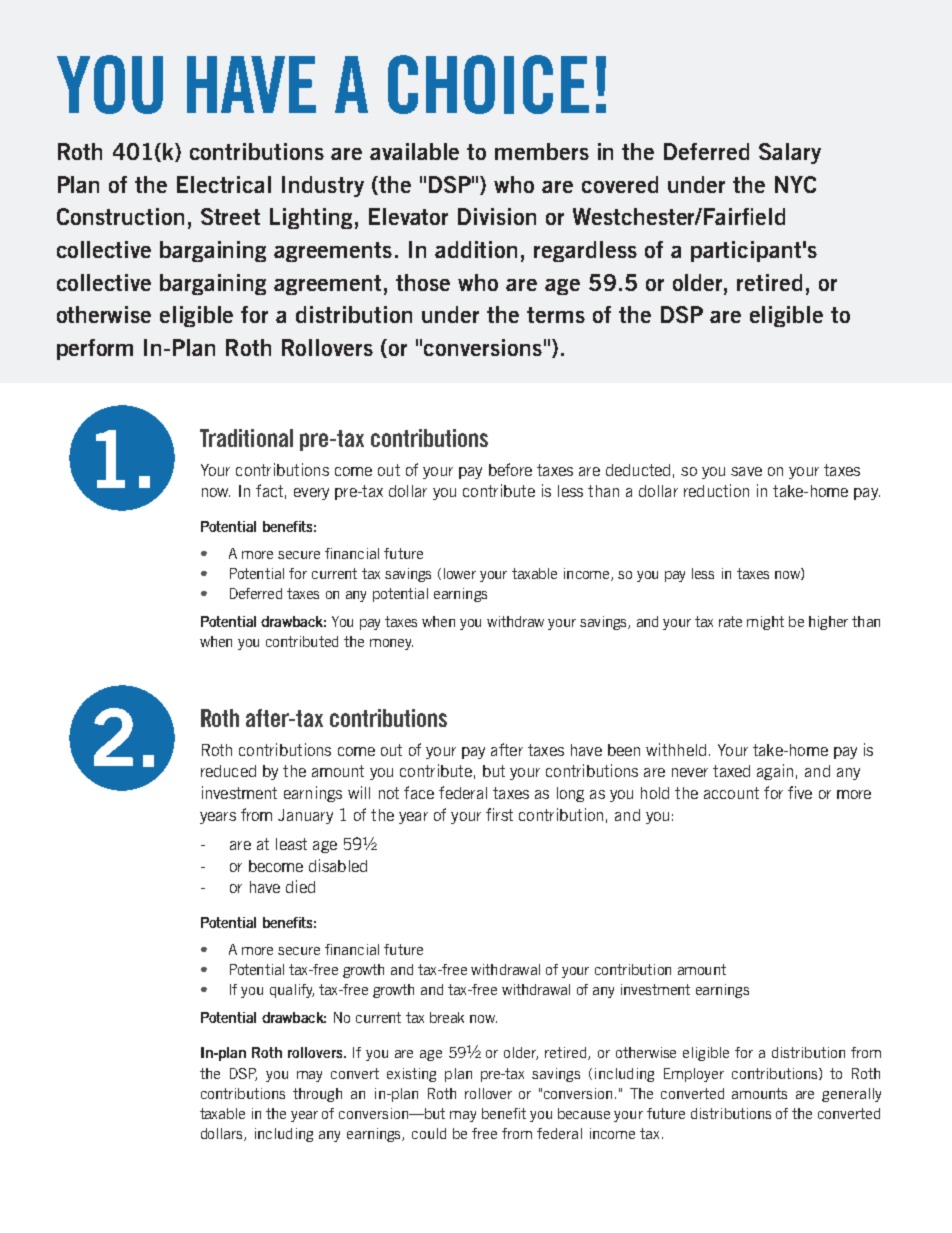 The image size is (952, 1233). What do you see at coordinates (765, 623) in the document?
I see `might` at bounding box center [765, 623].
